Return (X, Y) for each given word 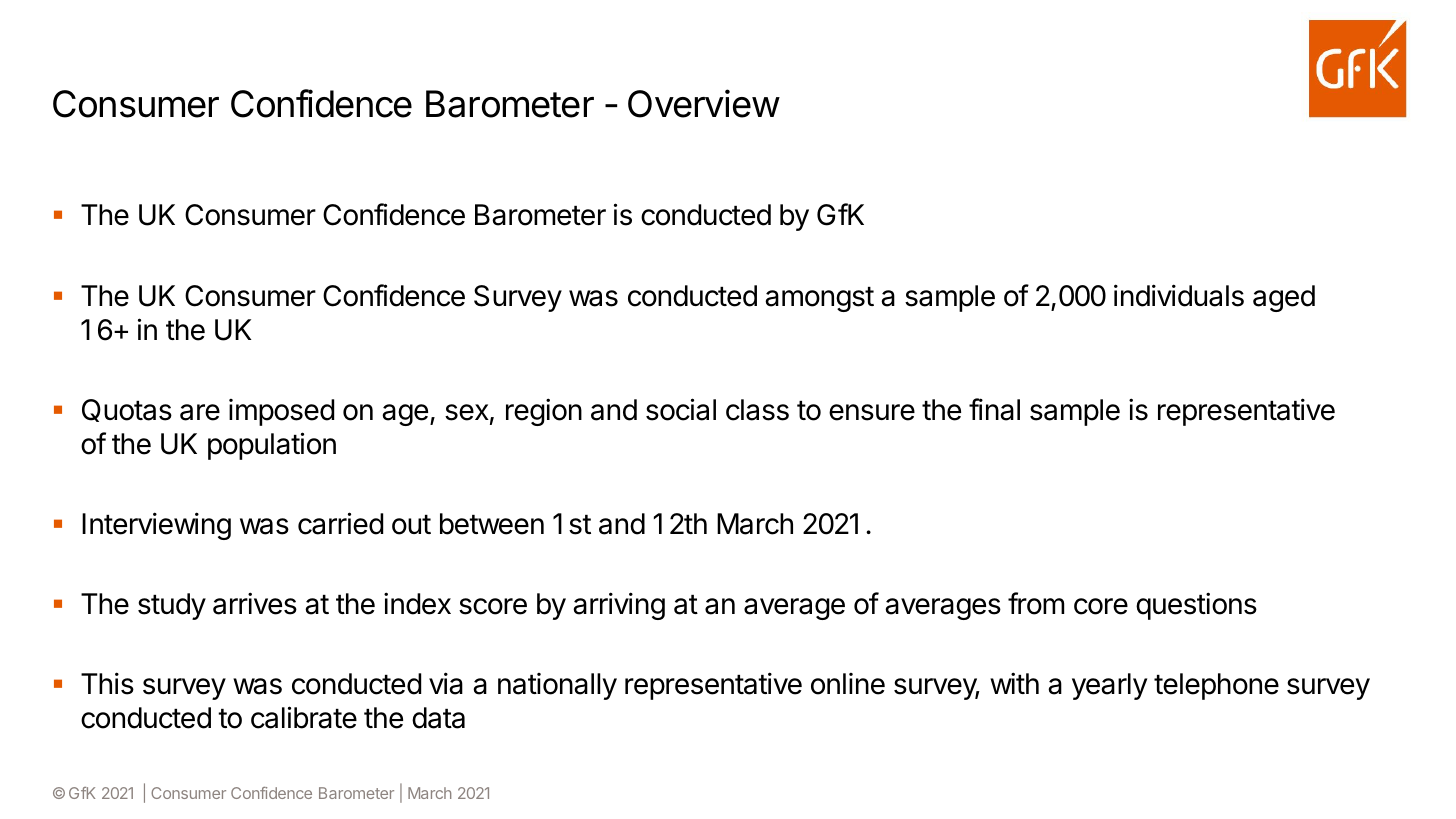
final (994, 409)
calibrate (304, 717)
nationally (557, 686)
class (757, 410)
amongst (819, 299)
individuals (1179, 295)
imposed (281, 412)
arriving (619, 606)
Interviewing (156, 526)
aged (1284, 298)
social (681, 409)
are (200, 412)
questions (1196, 606)
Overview (704, 103)
